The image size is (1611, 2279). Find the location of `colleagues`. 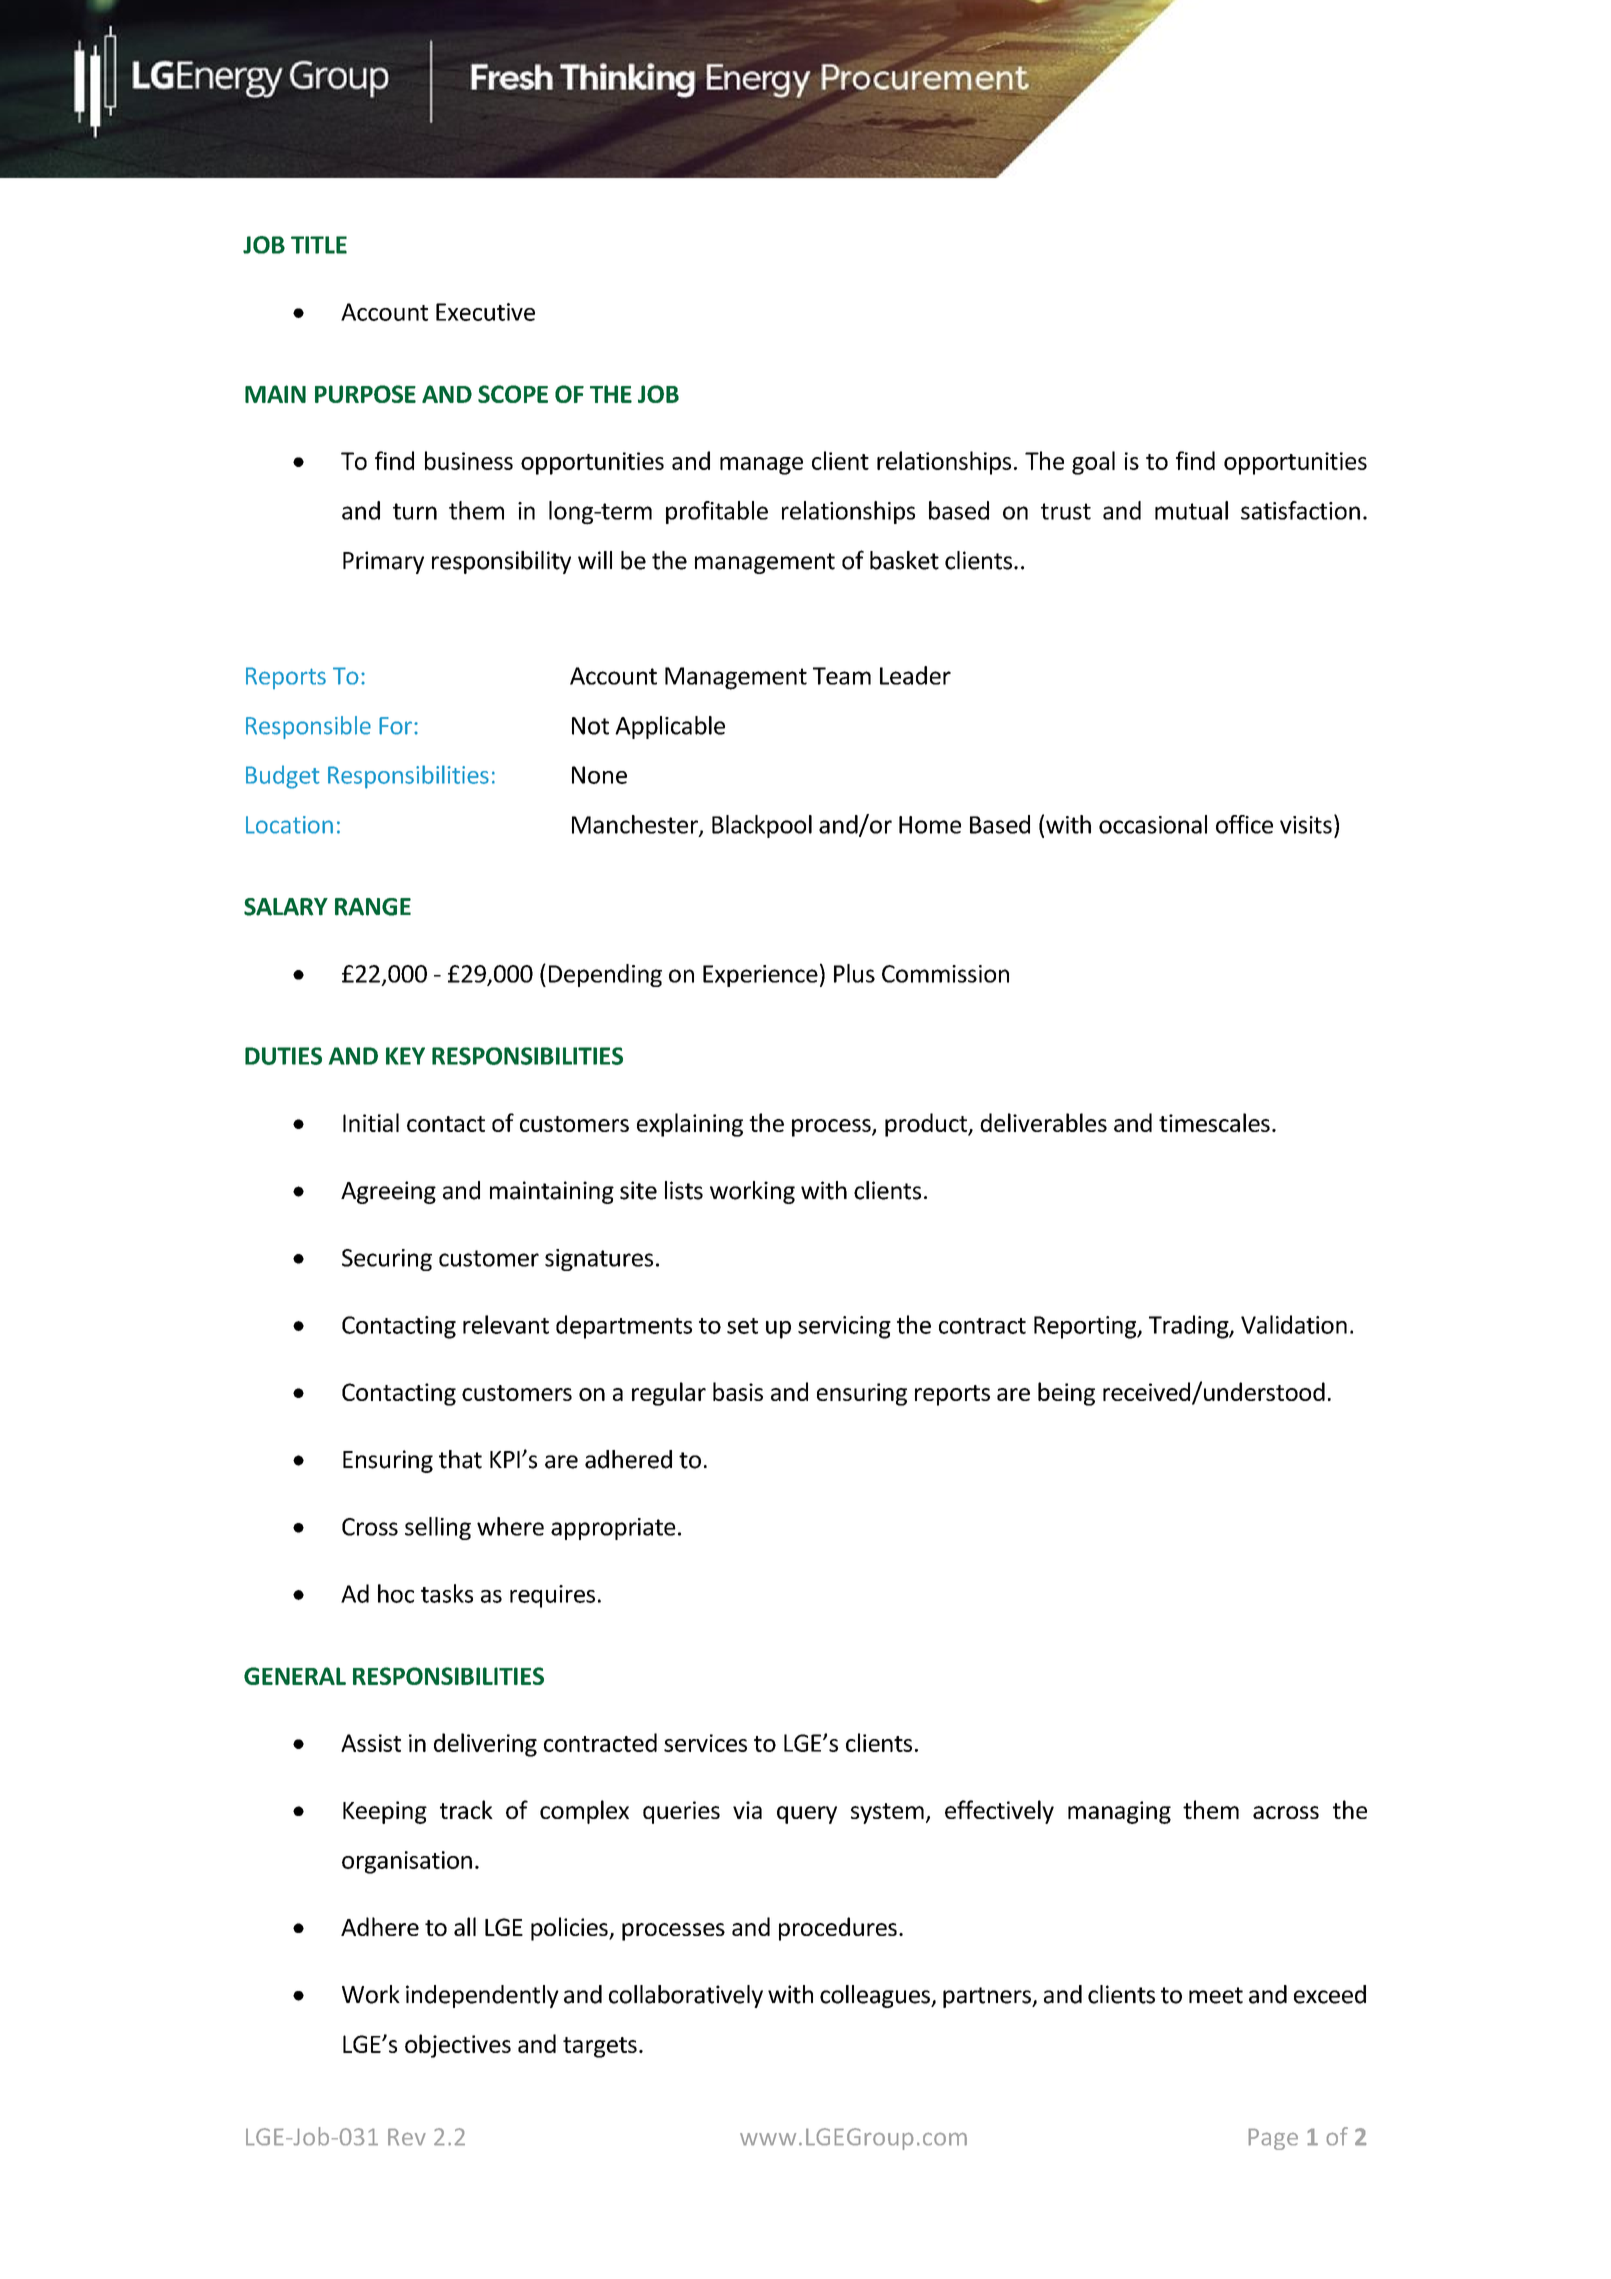

colleagues is located at coordinates (876, 1996).
